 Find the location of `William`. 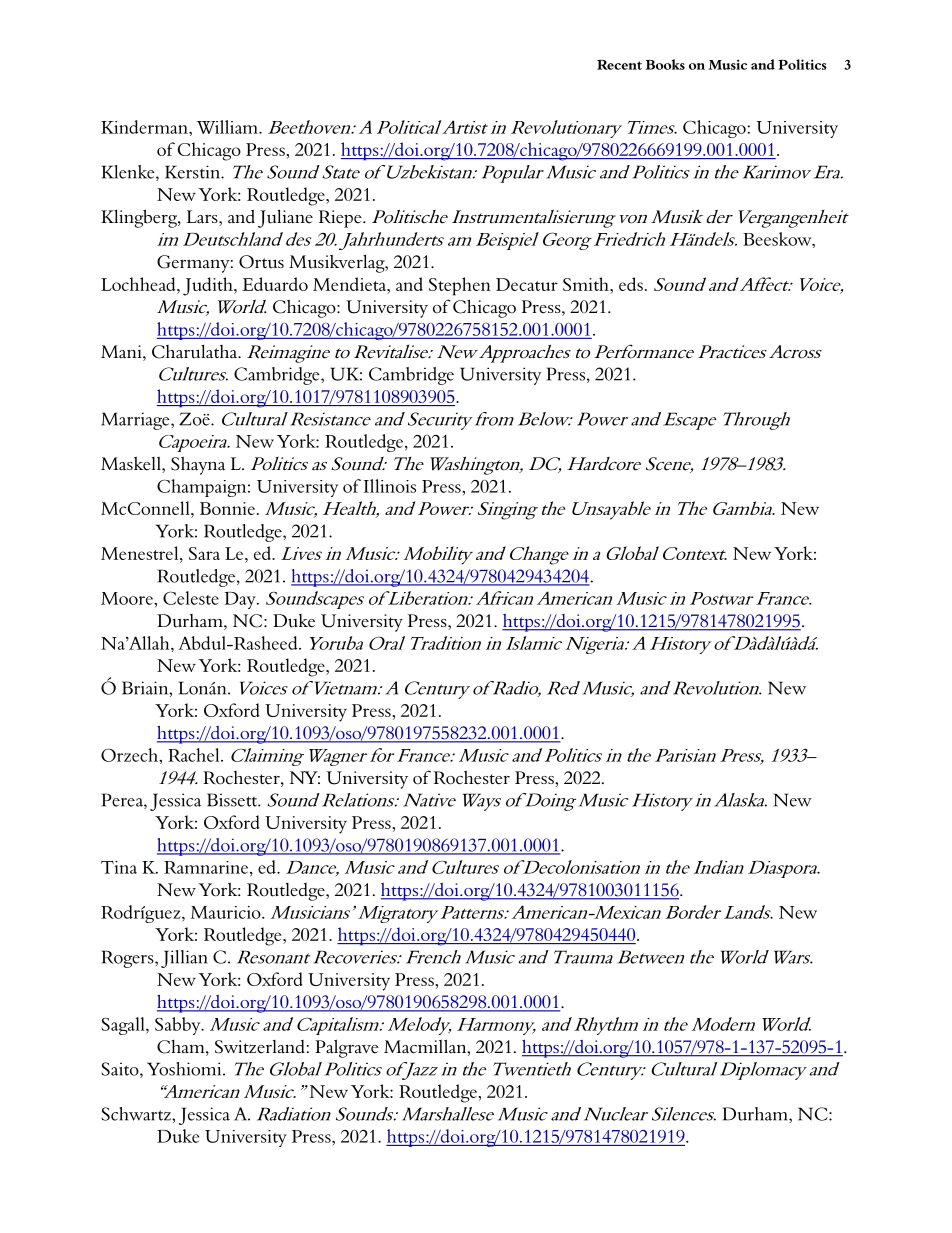

William is located at coordinates (228, 127).
